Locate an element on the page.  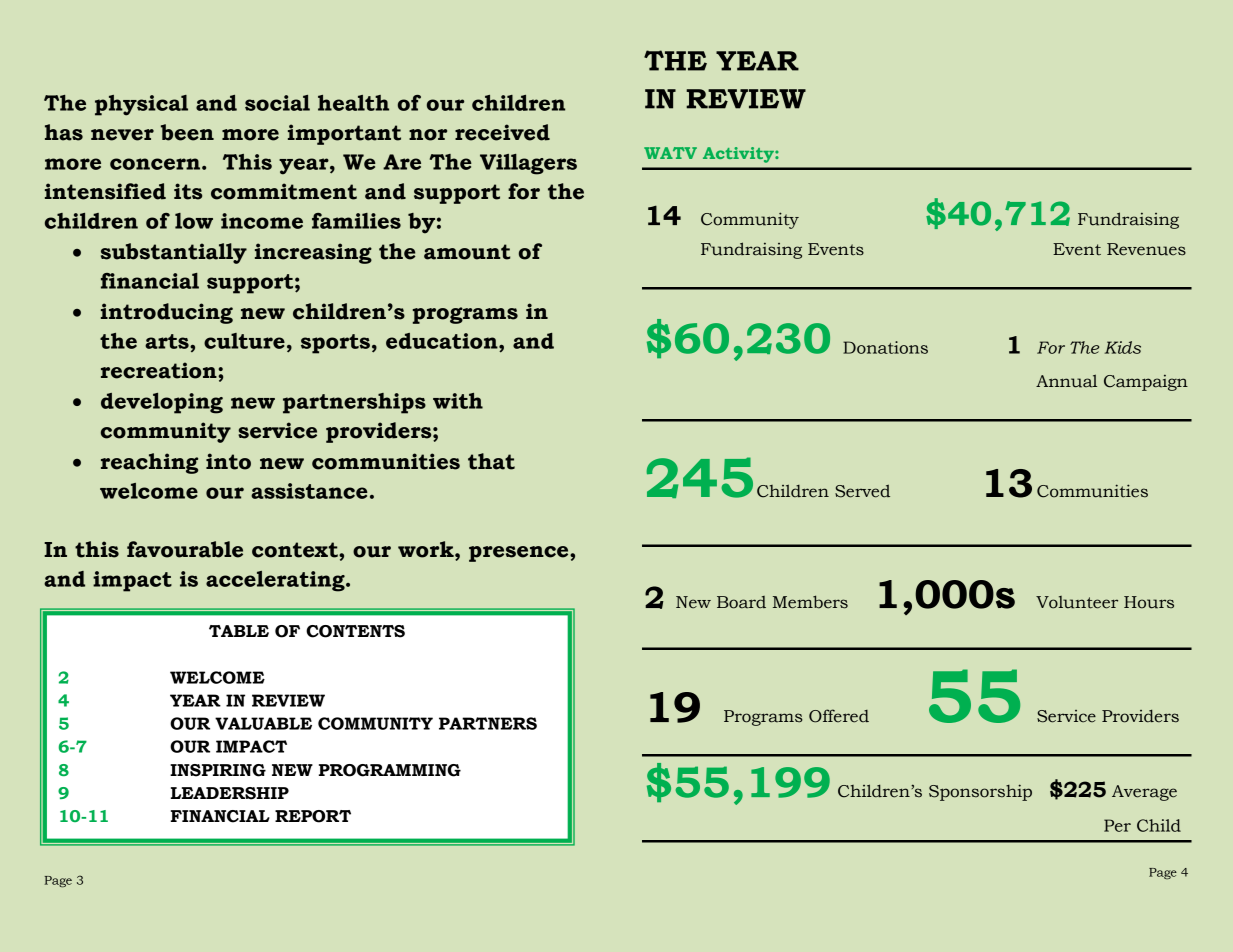
arts is located at coordinates (168, 341).
